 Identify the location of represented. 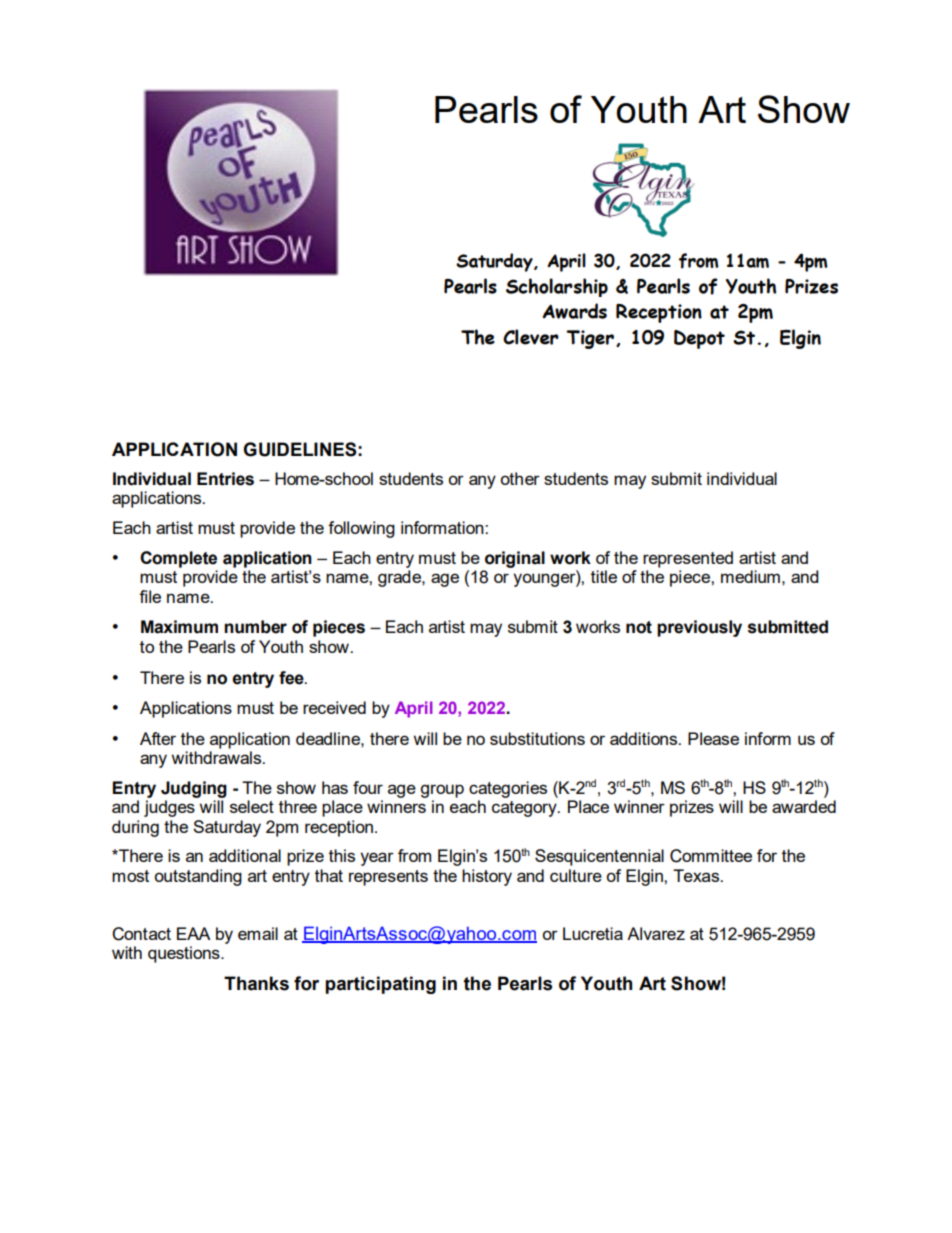
(688, 559).
